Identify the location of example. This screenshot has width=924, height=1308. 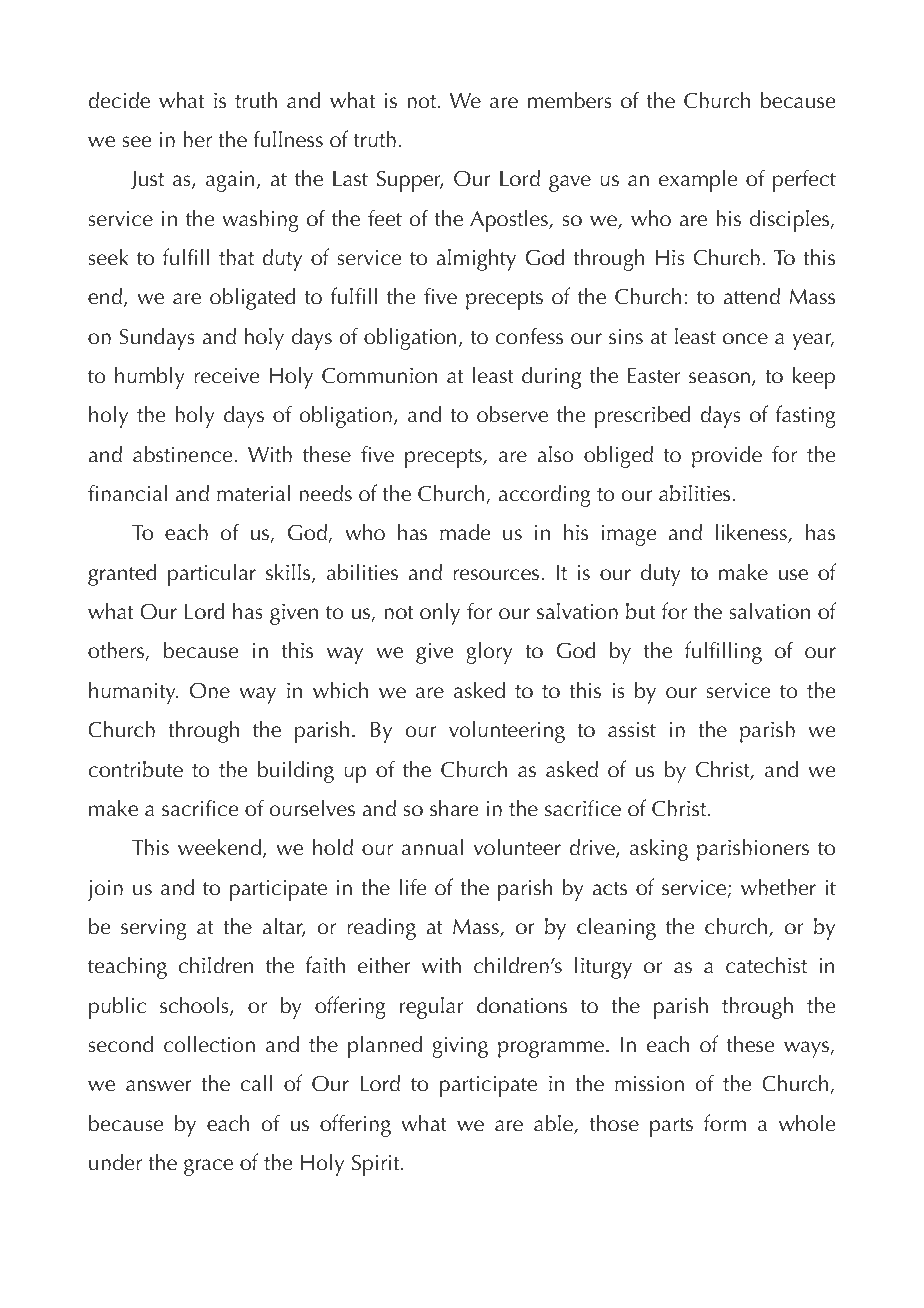
(698, 180).
